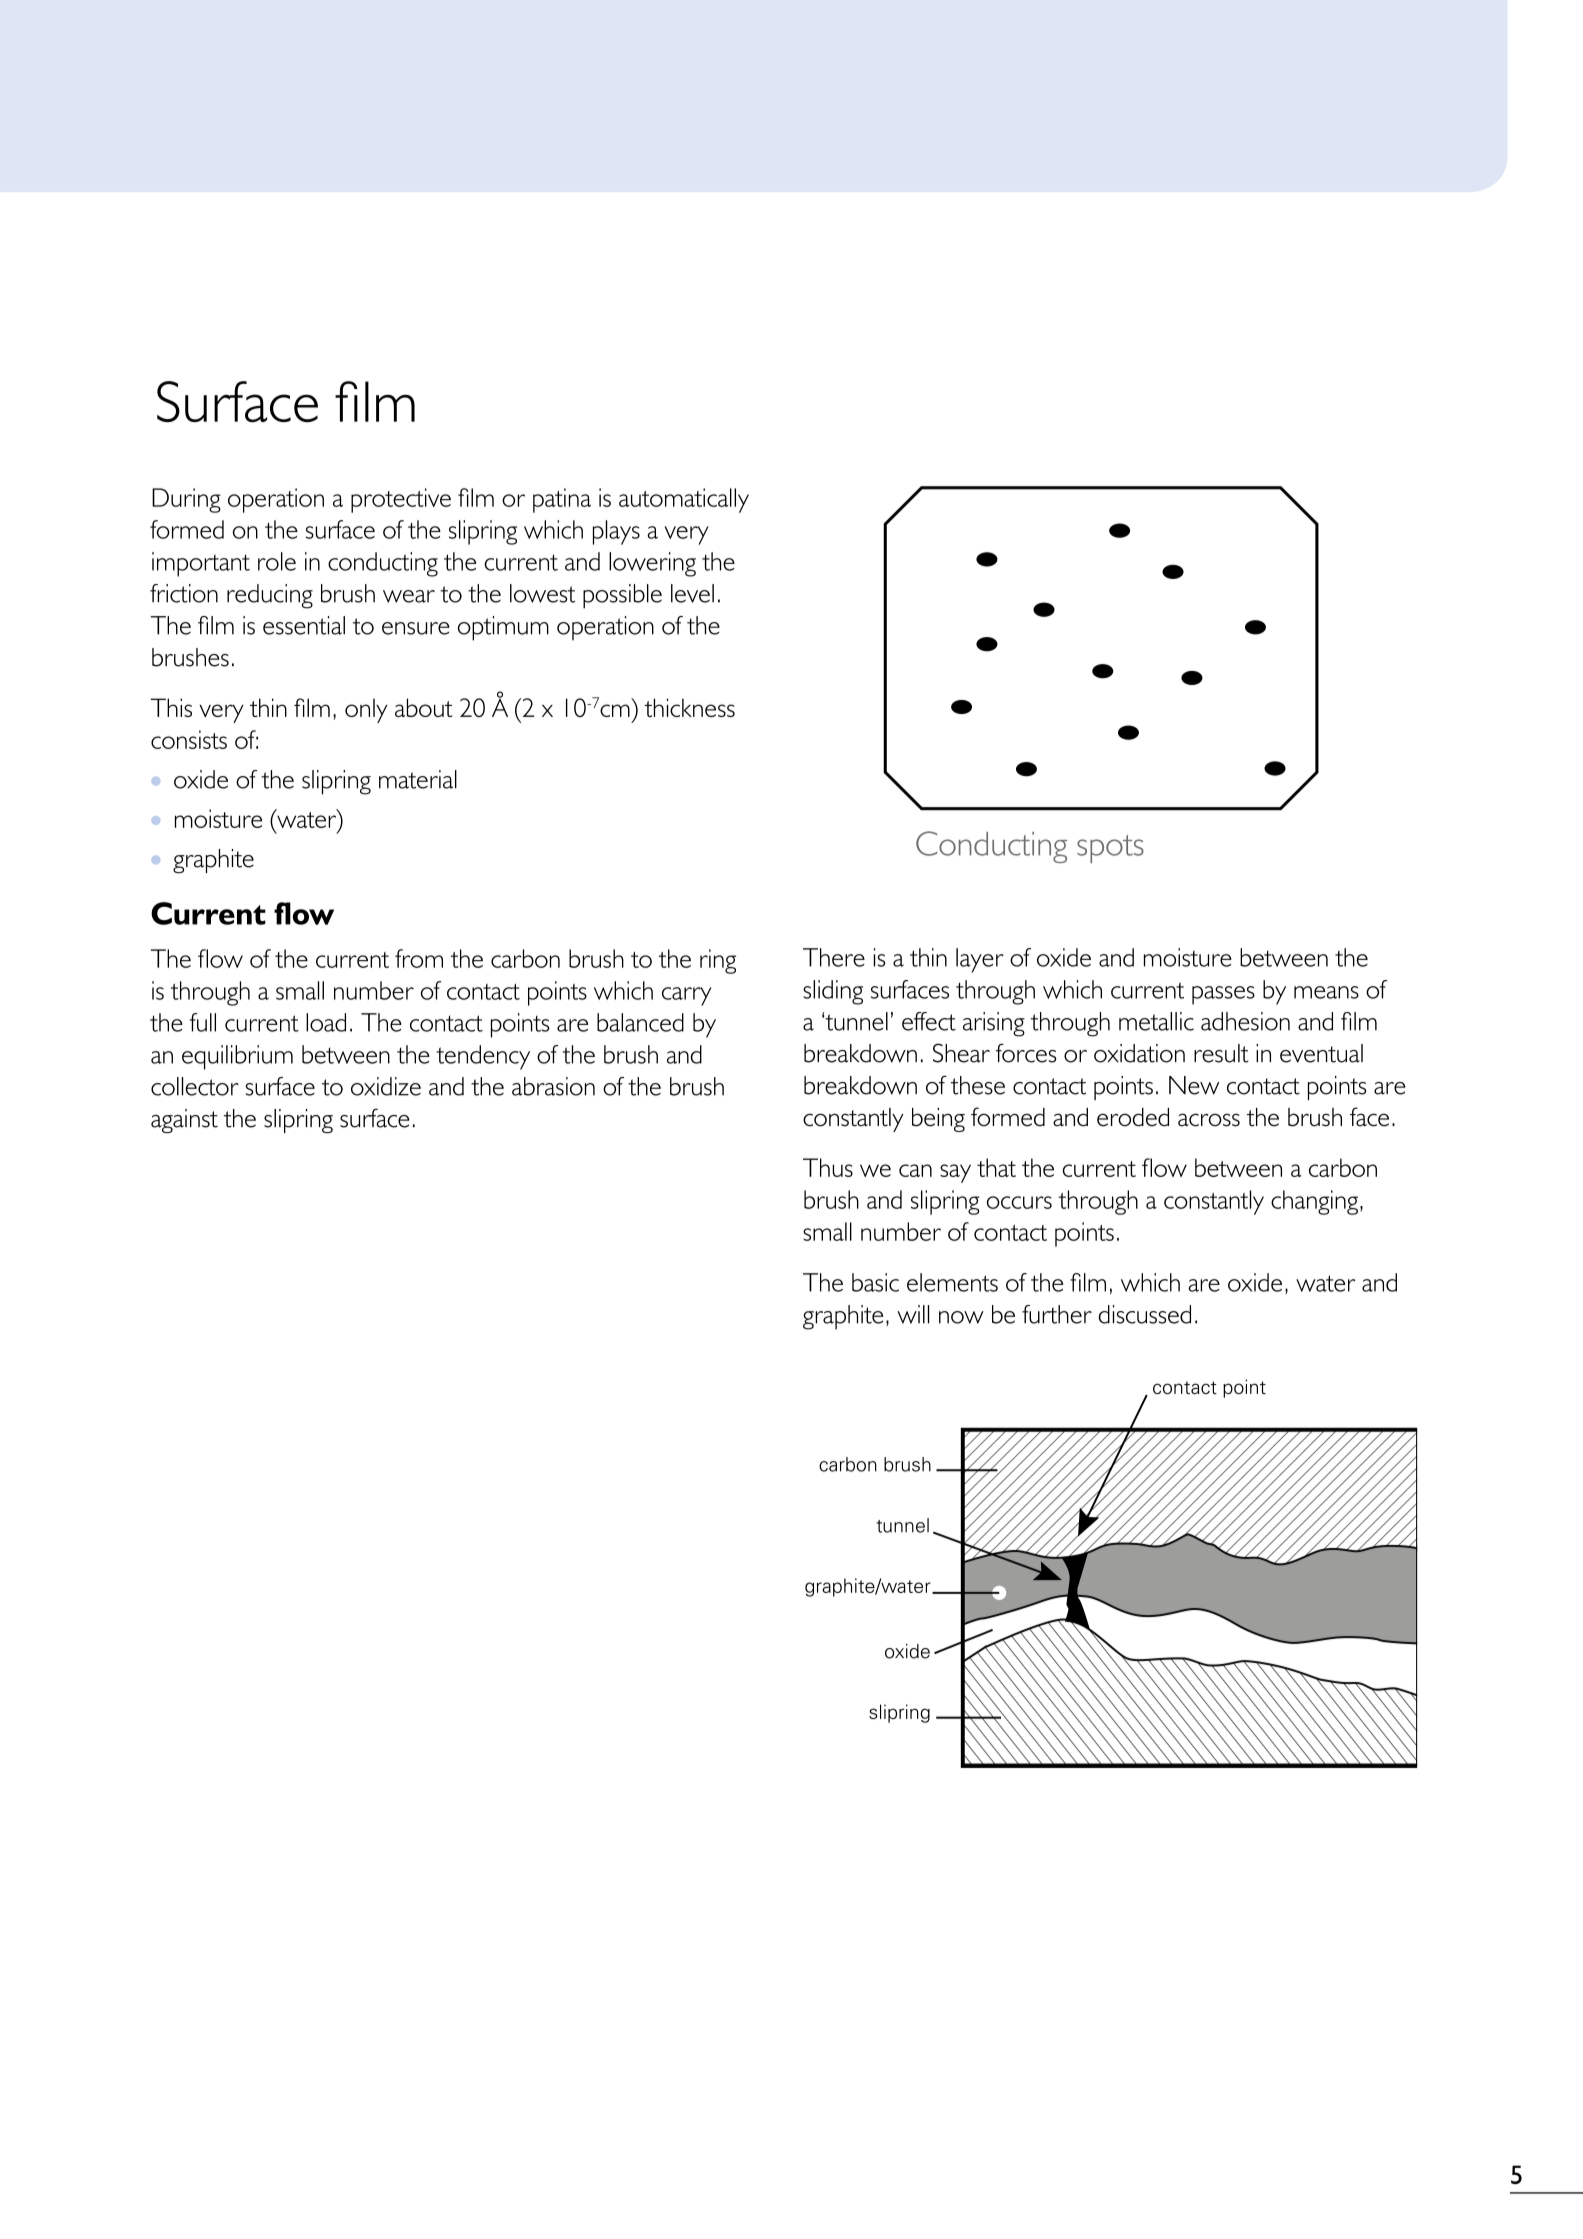 This screenshot has height=2239, width=1583. I want to click on balanced, so click(640, 1022).
